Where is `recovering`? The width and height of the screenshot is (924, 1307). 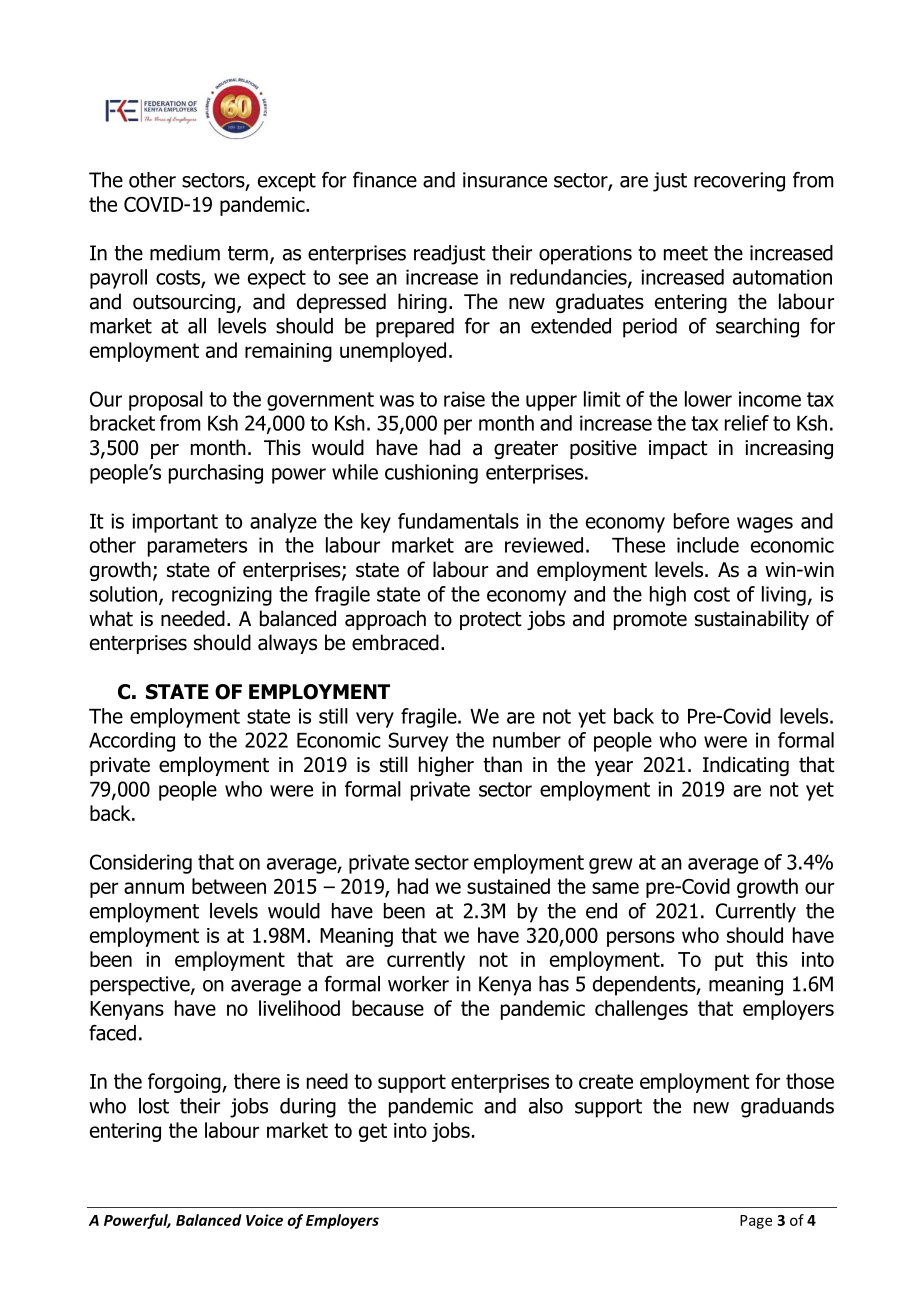
recovering is located at coordinates (739, 182).
